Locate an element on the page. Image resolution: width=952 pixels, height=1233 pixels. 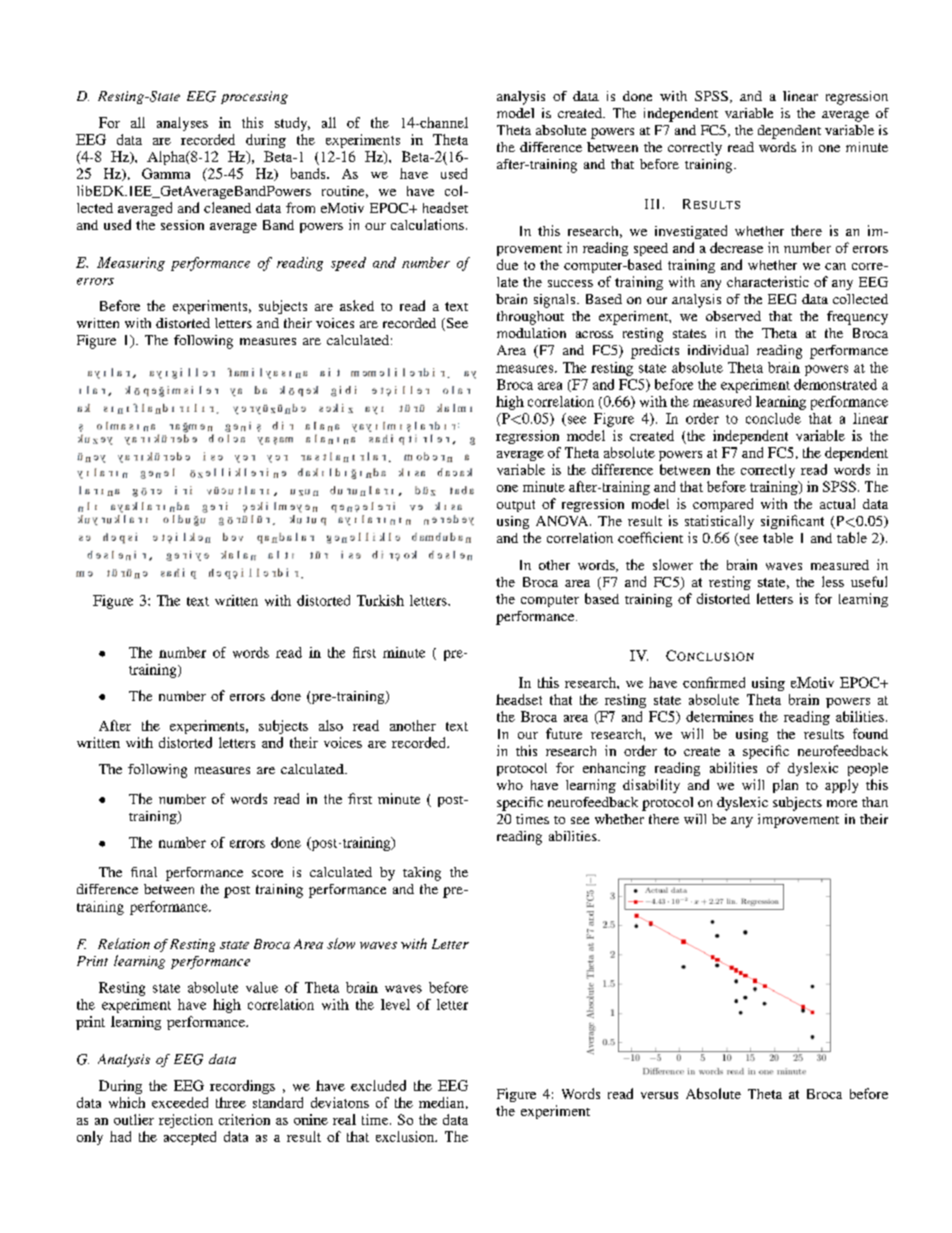
analyses is located at coordinates (182, 124).
